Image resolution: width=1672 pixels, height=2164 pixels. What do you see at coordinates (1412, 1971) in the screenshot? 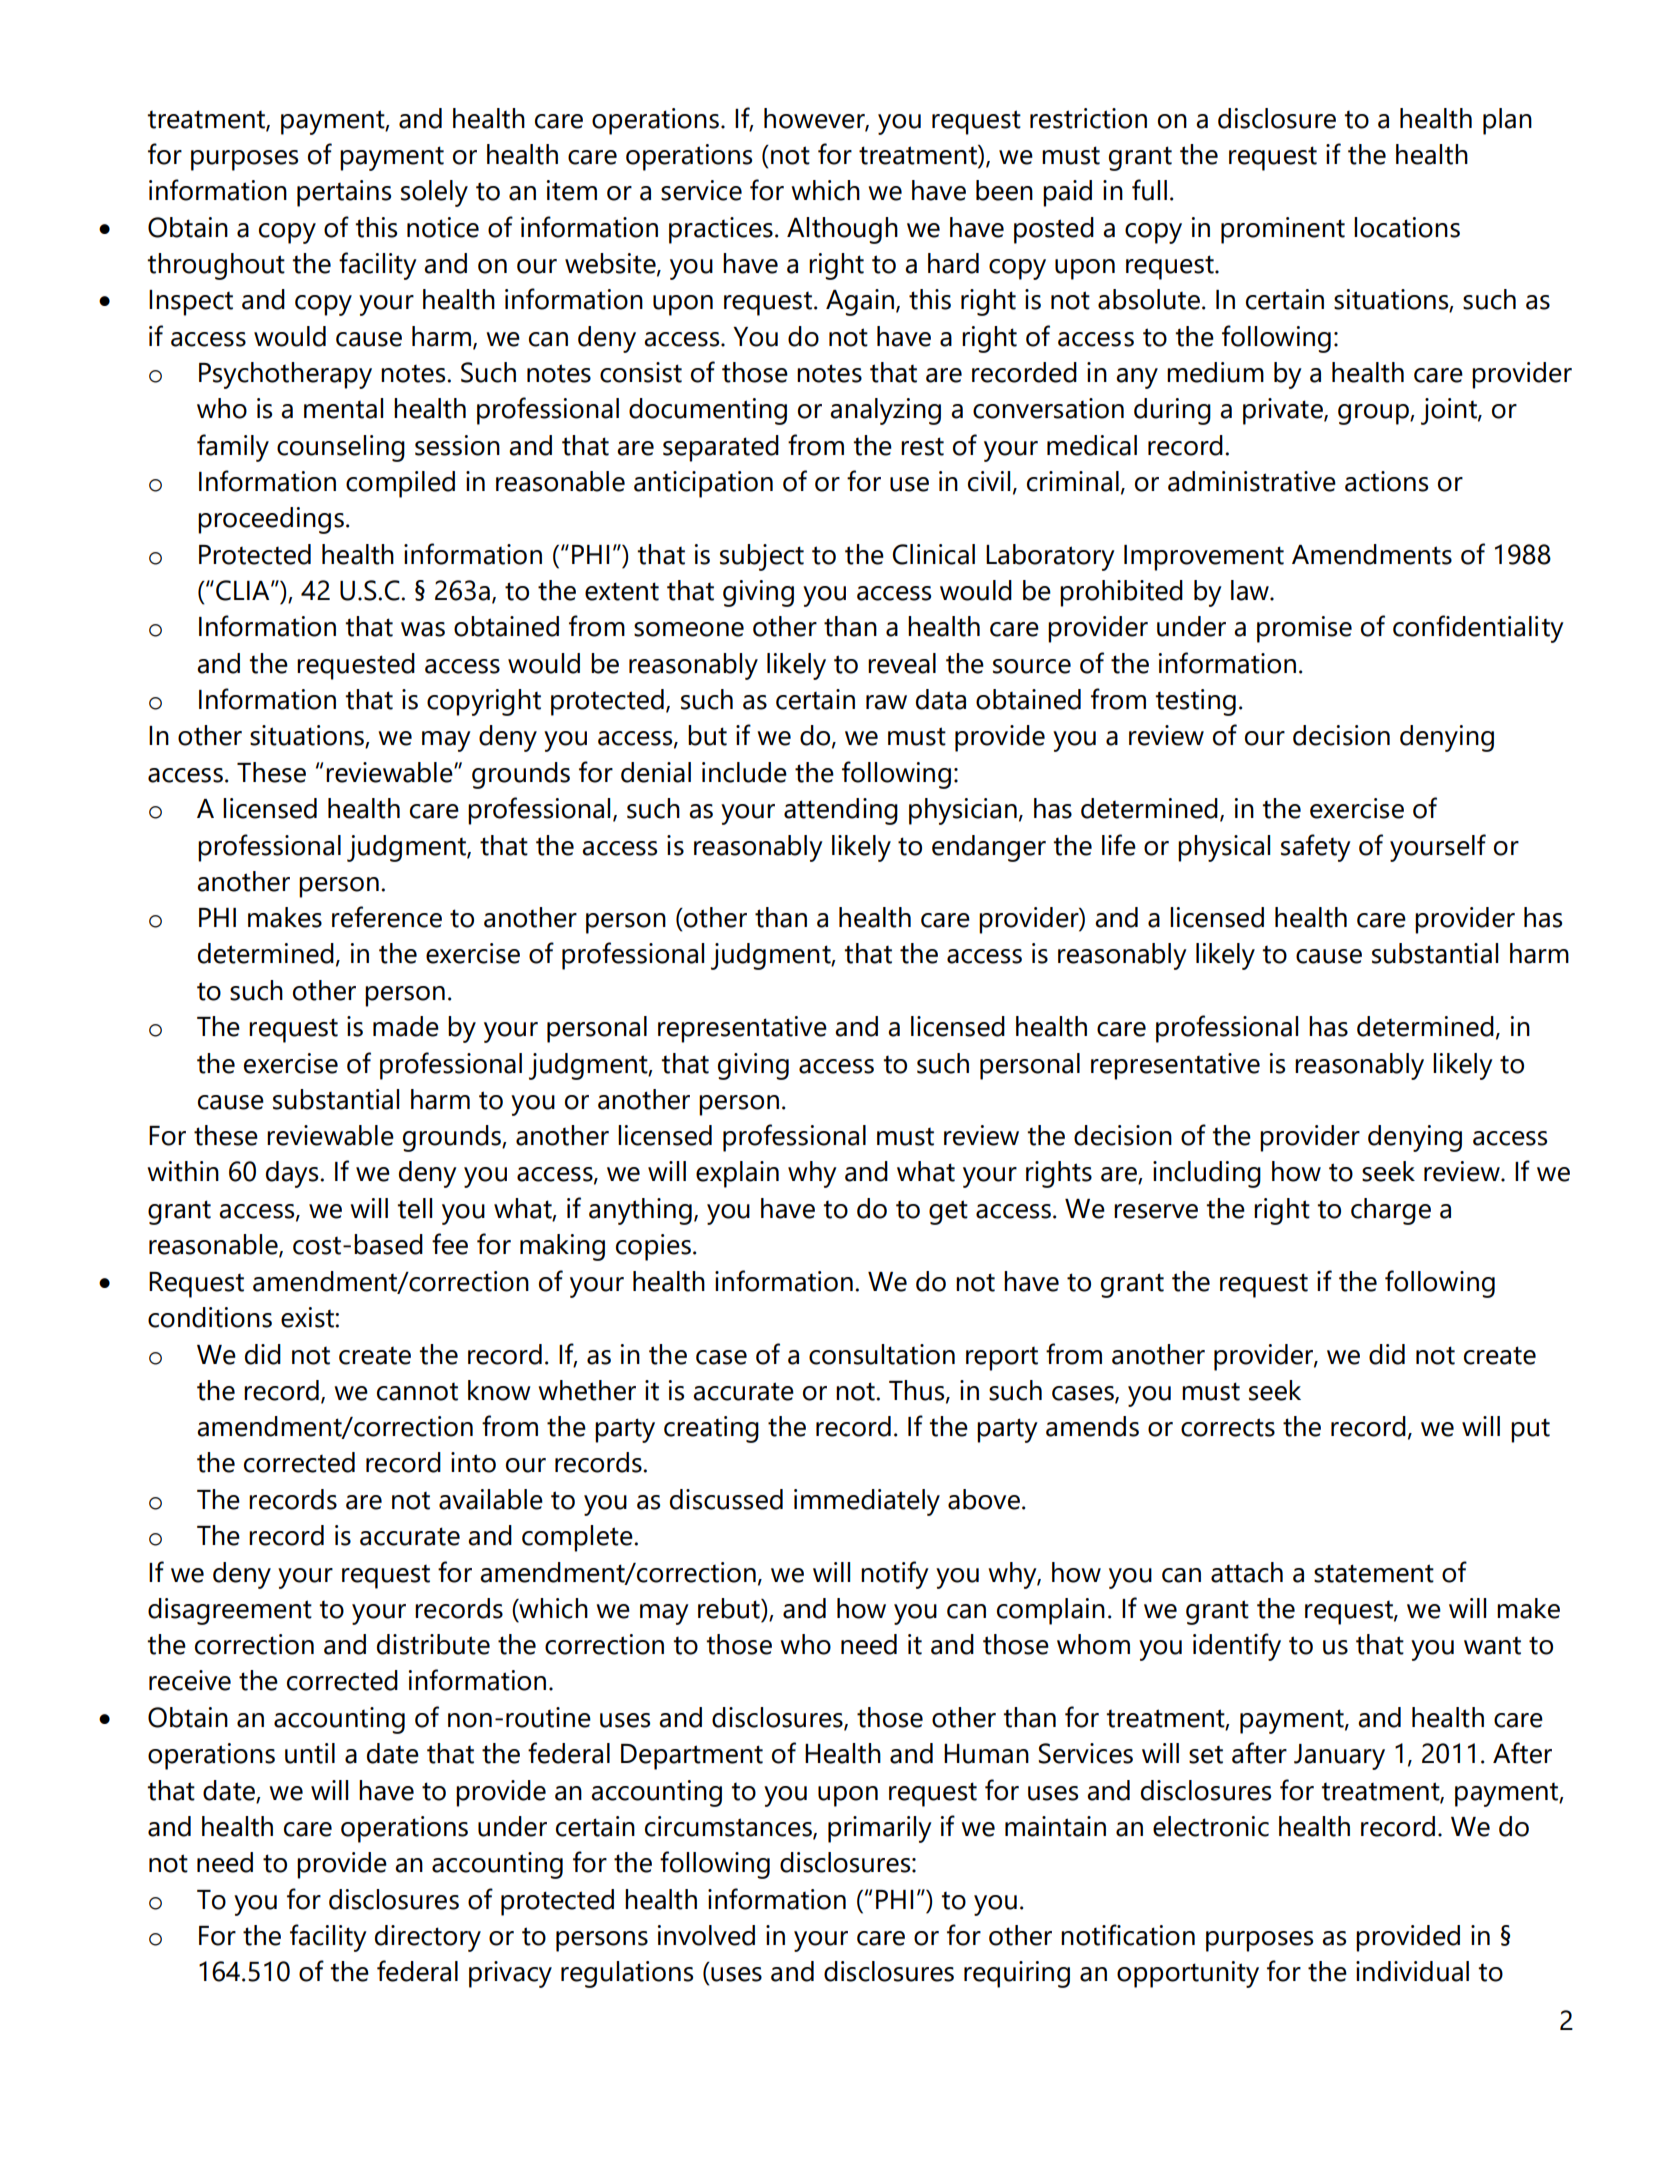
I see `individual` at bounding box center [1412, 1971].
